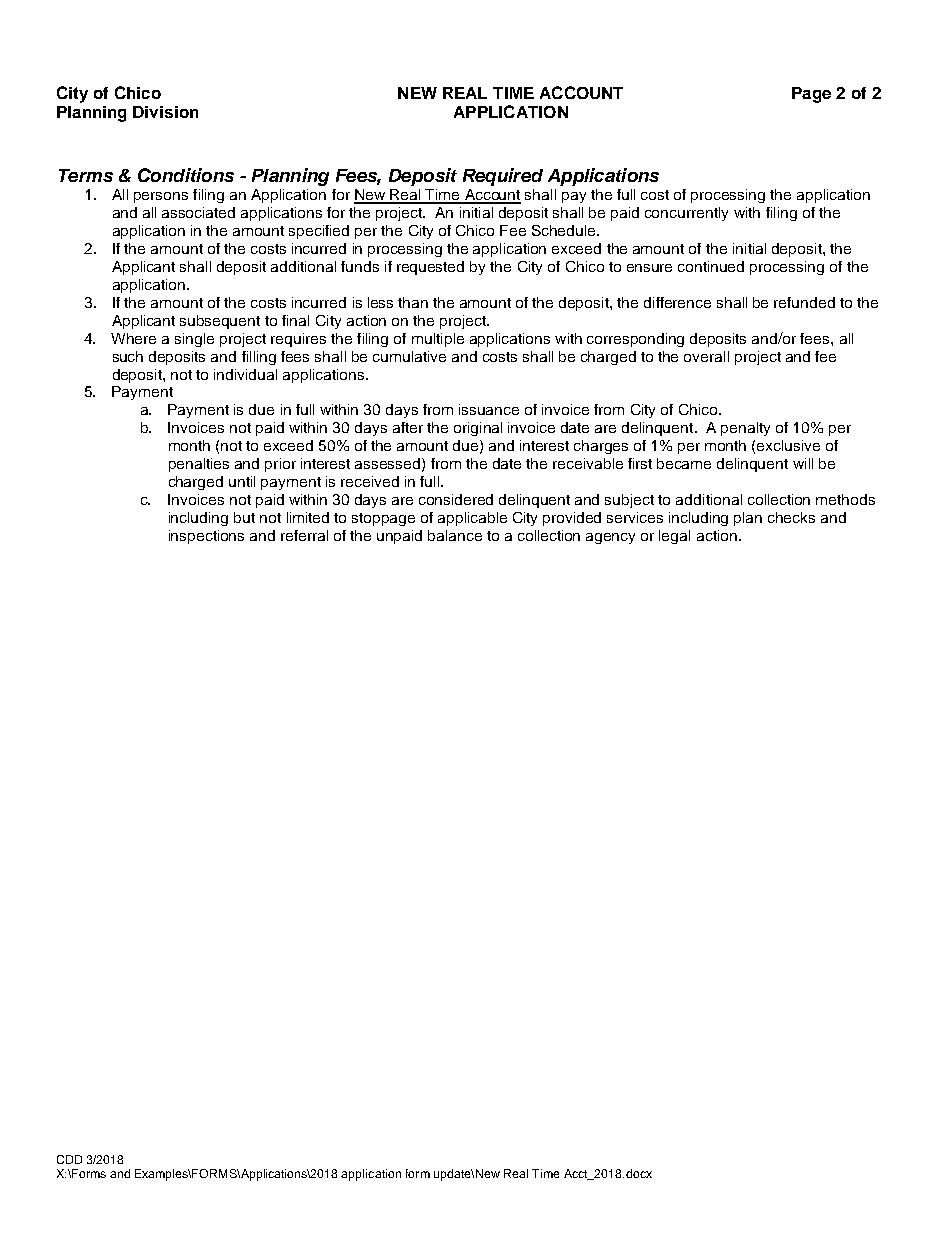 This screenshot has height=1233, width=952. Describe the element at coordinates (69, 1159) in the screenshot. I see `CDD` at that location.
